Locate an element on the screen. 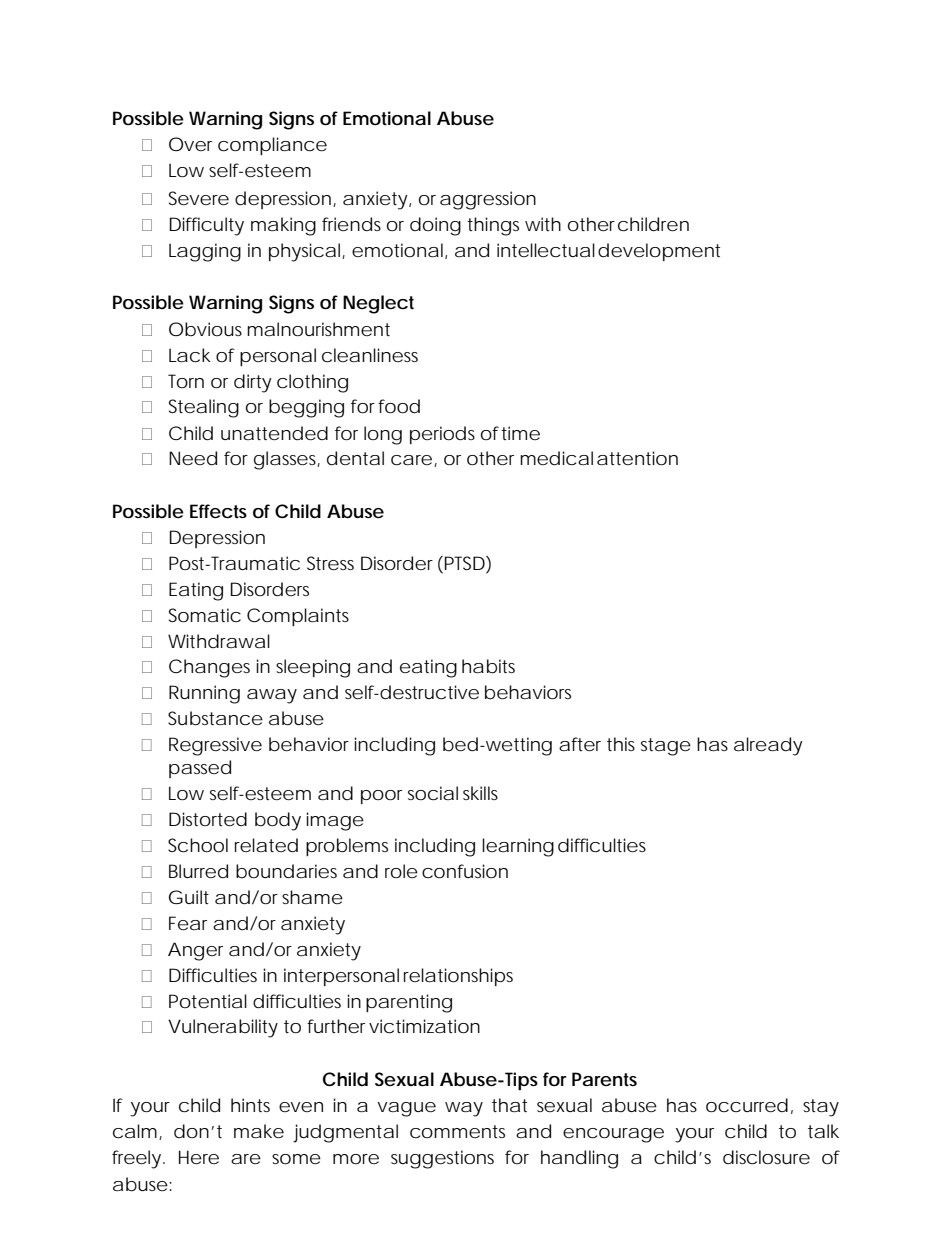  hints is located at coordinates (250, 1105).
